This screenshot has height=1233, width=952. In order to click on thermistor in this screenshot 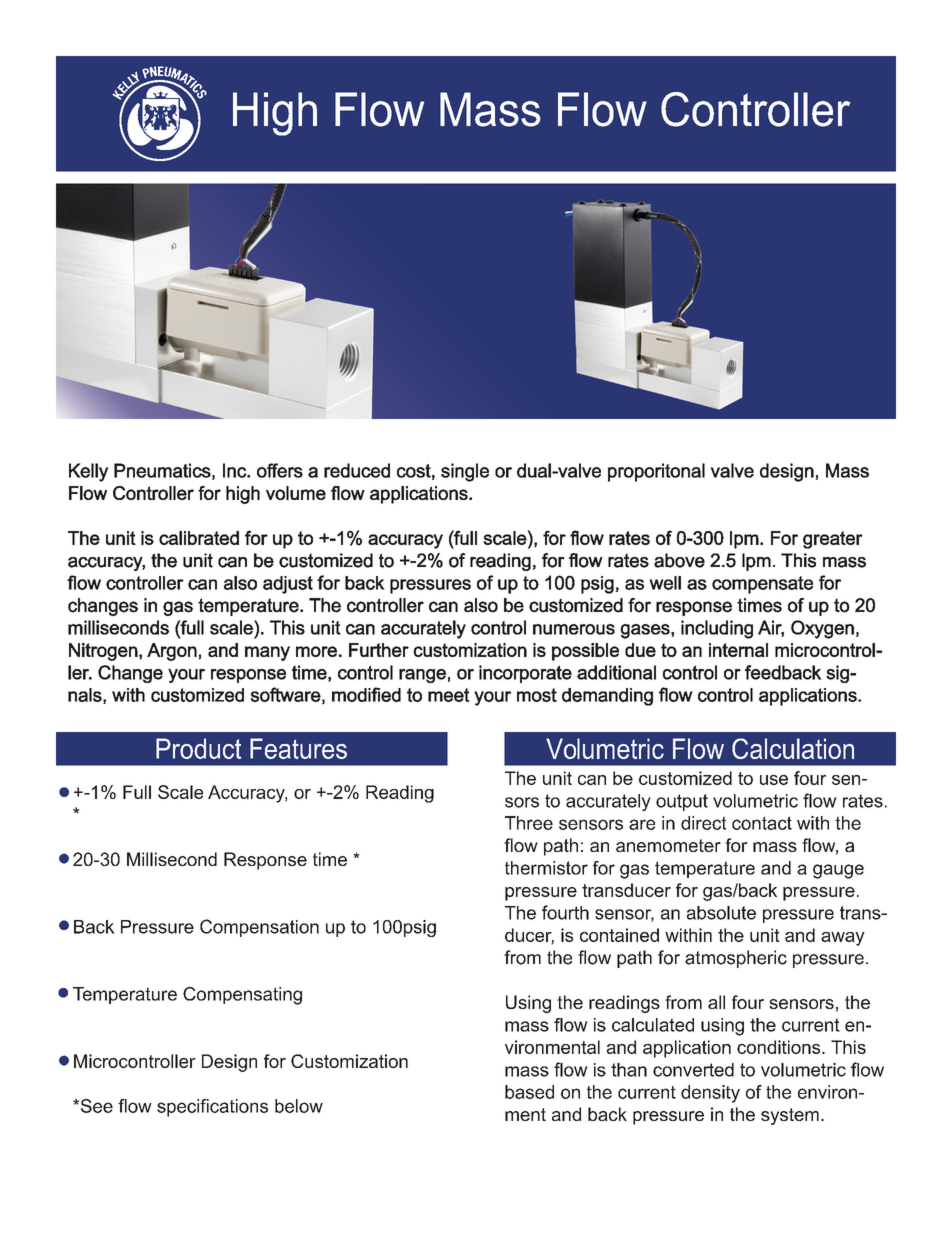, I will do `click(546, 868)`.
